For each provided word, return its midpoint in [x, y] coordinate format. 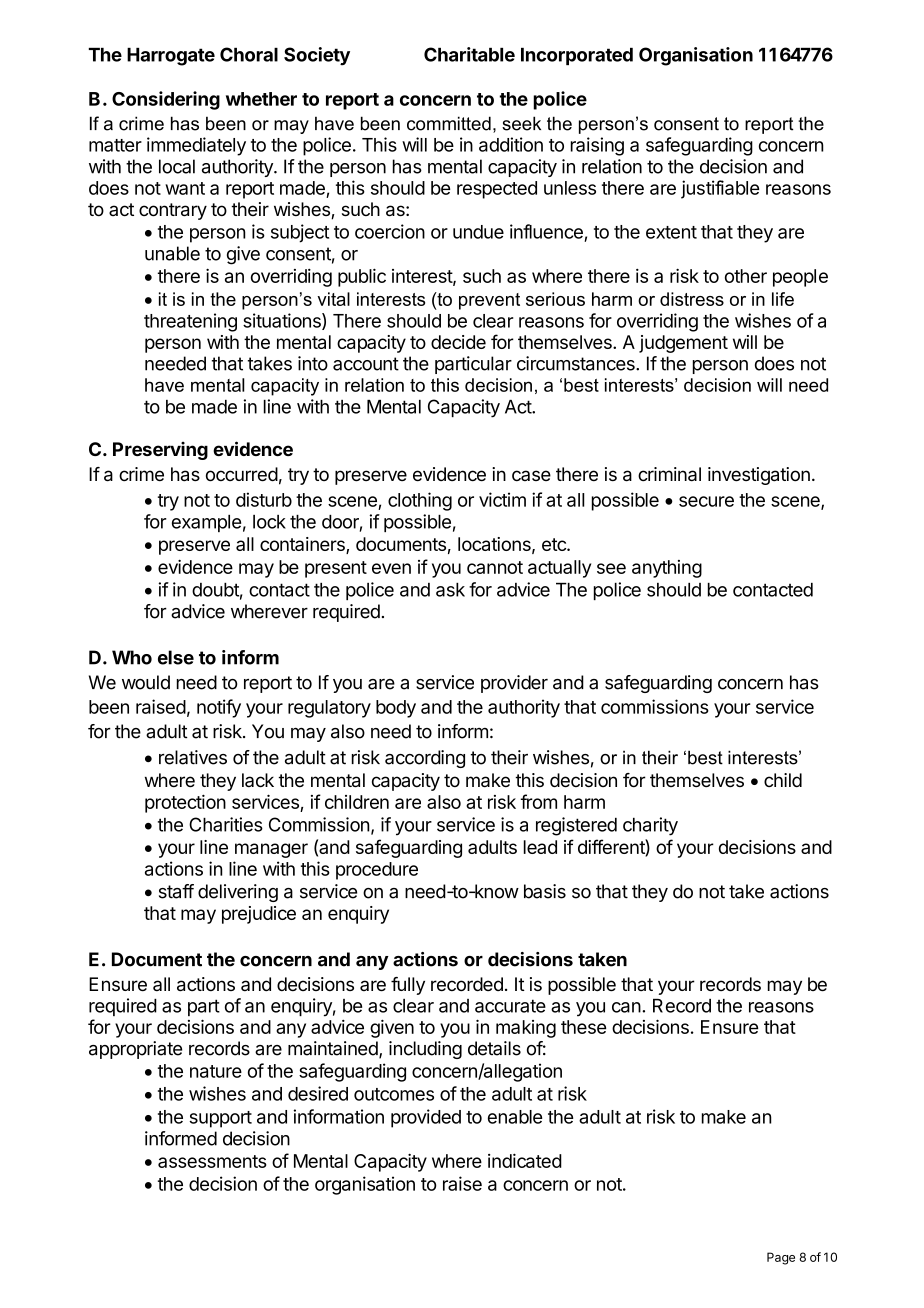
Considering [166, 100]
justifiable [720, 189]
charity [650, 826]
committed [449, 123]
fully [408, 986]
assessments [212, 1161]
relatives [193, 757]
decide [458, 342]
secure [706, 501]
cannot [495, 567]
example [206, 523]
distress [692, 299]
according [425, 759]
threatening [190, 322]
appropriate [135, 1050]
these [583, 1027]
